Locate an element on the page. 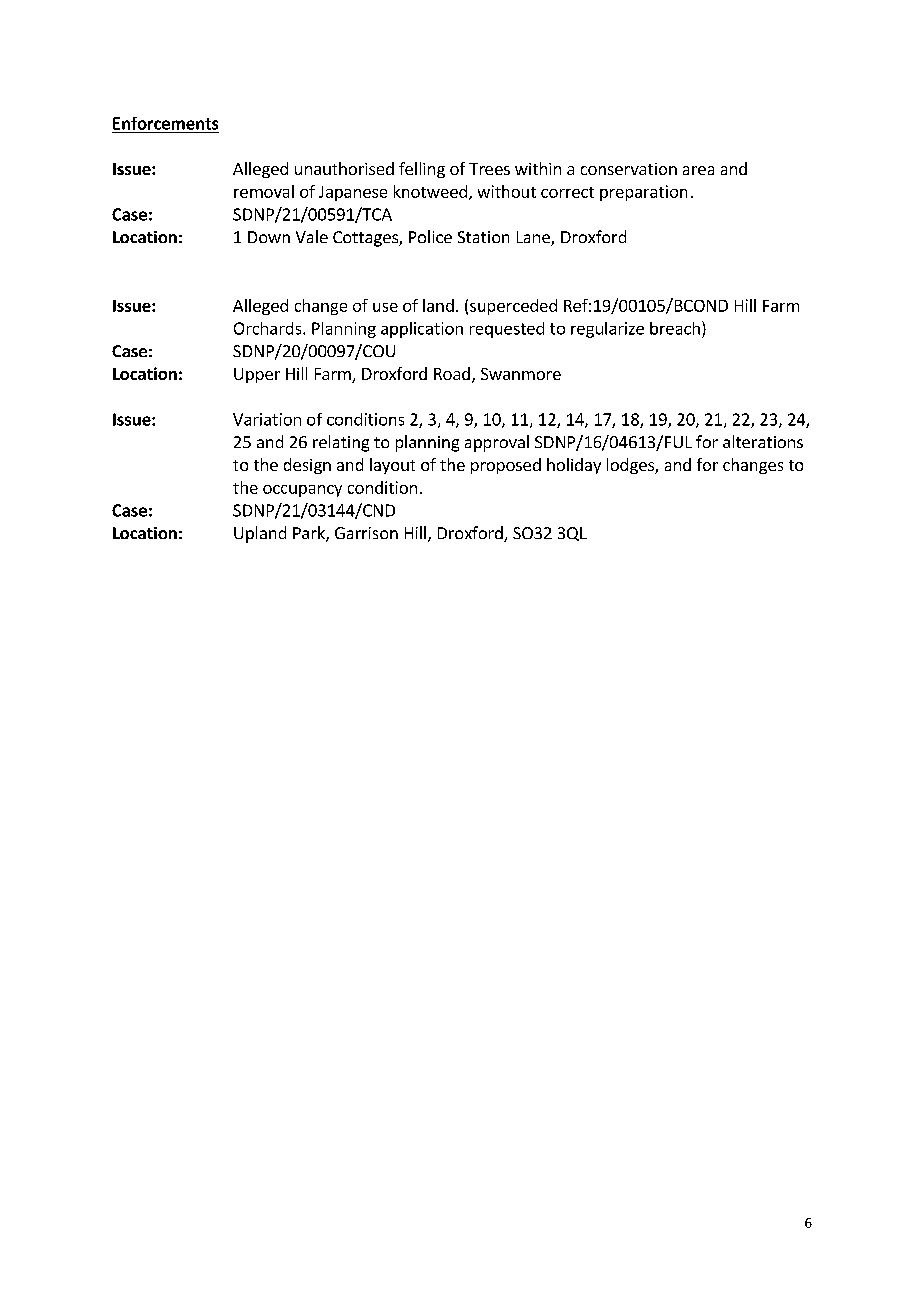 The width and height of the image is (924, 1308). Enforcements is located at coordinates (165, 123).
